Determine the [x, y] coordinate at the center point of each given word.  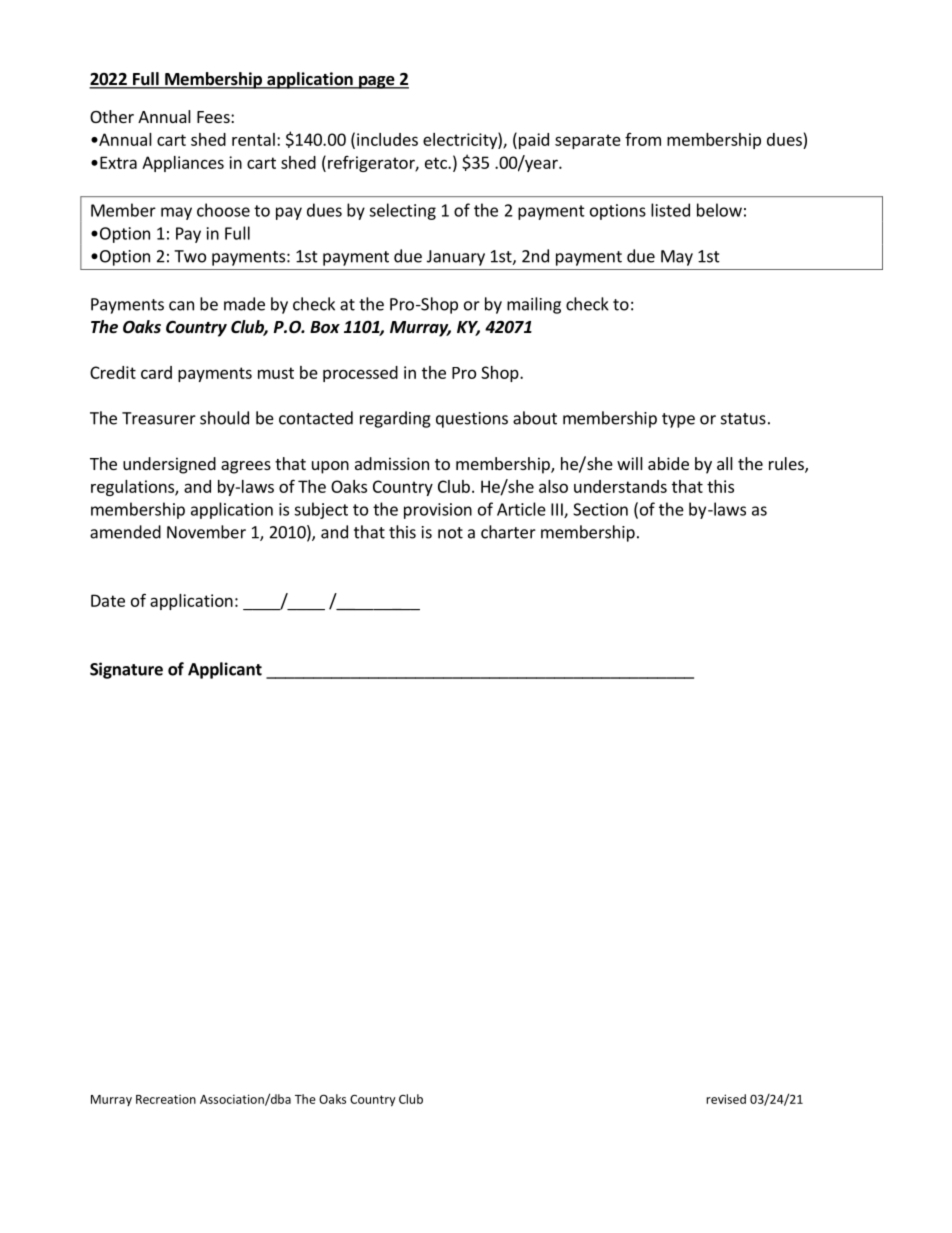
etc [437, 163]
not [450, 533]
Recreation [166, 1099]
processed [360, 374]
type [678, 420]
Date [108, 600]
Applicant [225, 670]
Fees [214, 117]
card [156, 372]
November [206, 532]
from [643, 139]
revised [726, 1099]
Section [600, 509]
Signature [126, 670]
